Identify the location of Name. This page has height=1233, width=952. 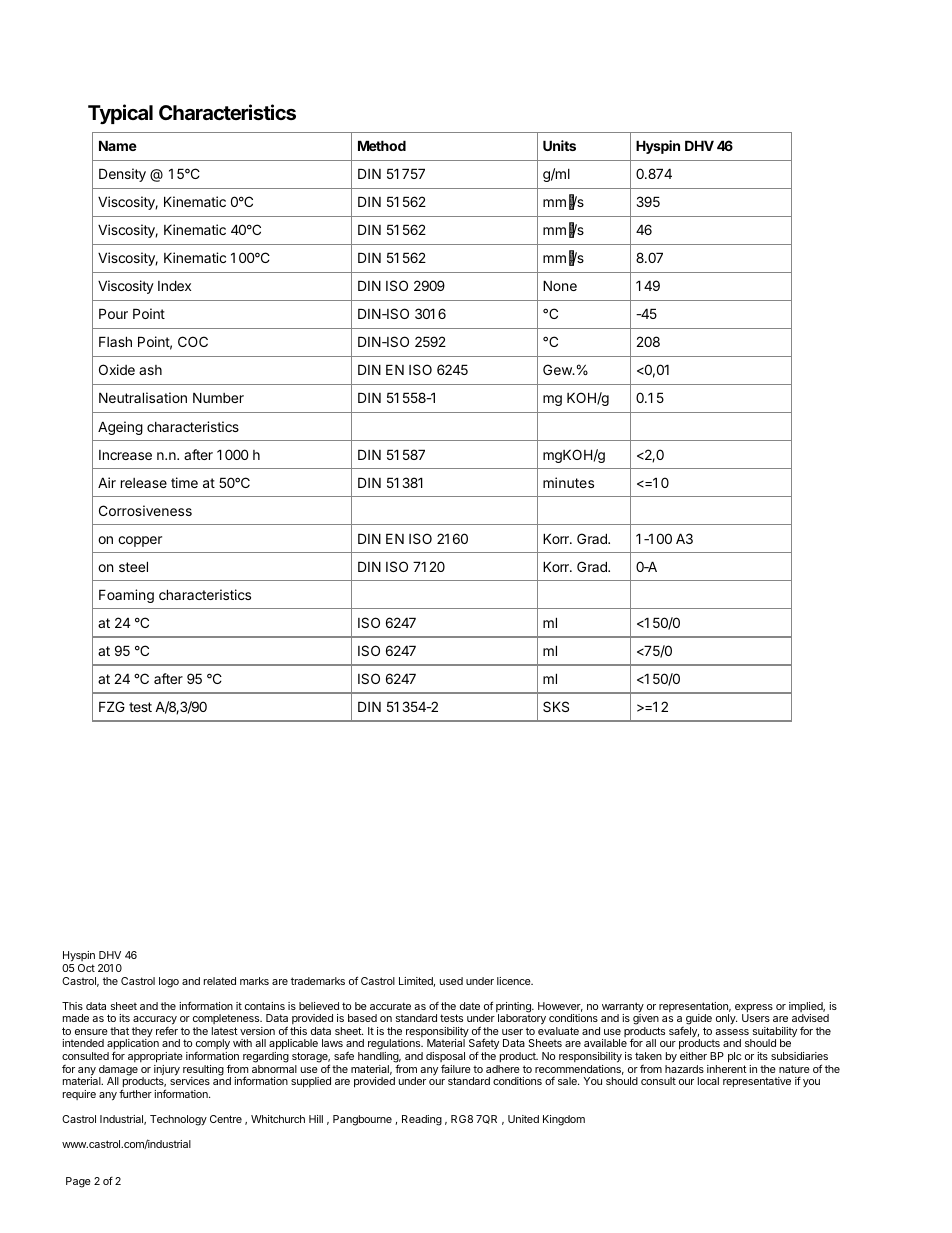
(118, 145).
